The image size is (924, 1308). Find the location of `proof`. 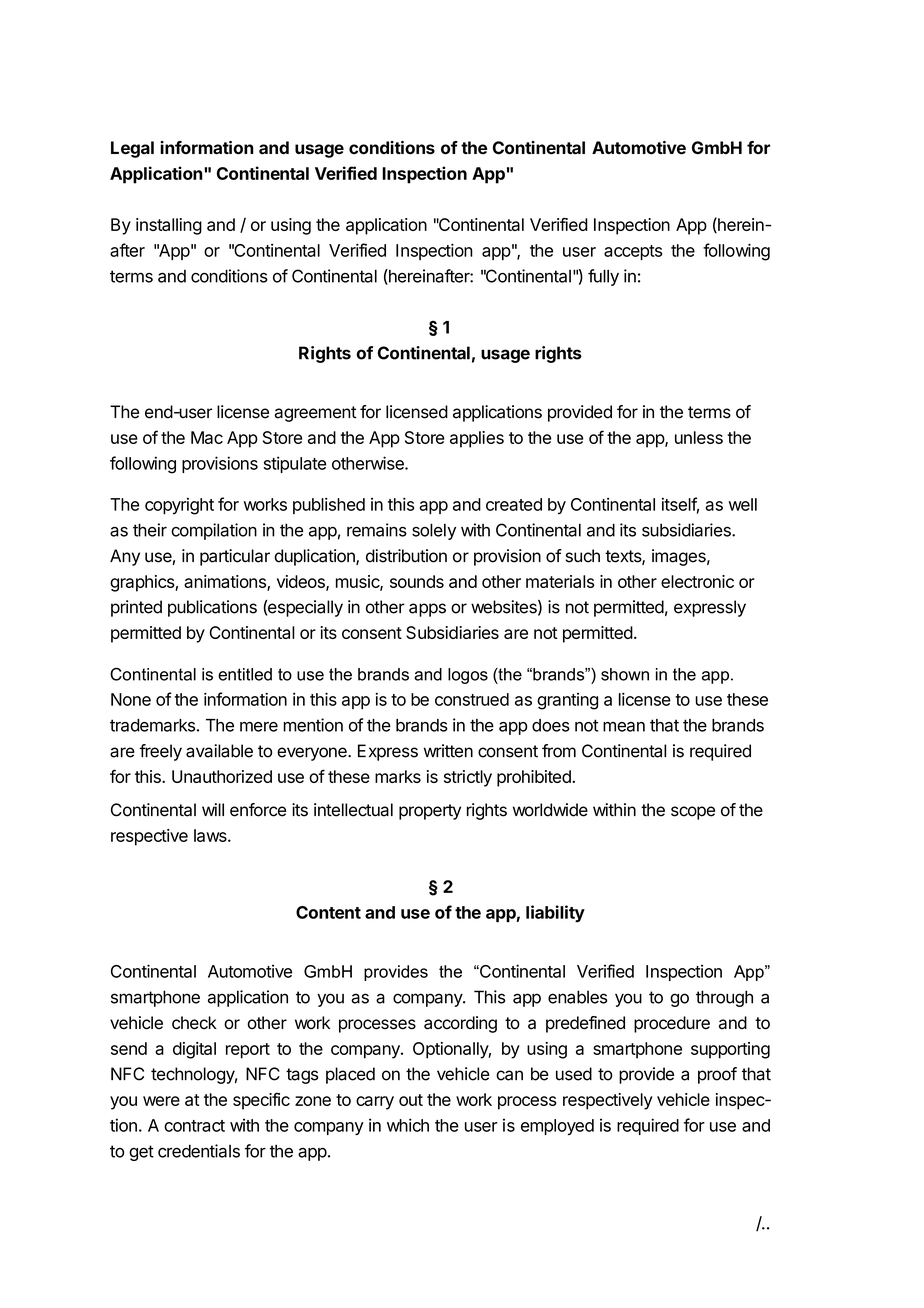

proof is located at coordinates (717, 1075).
